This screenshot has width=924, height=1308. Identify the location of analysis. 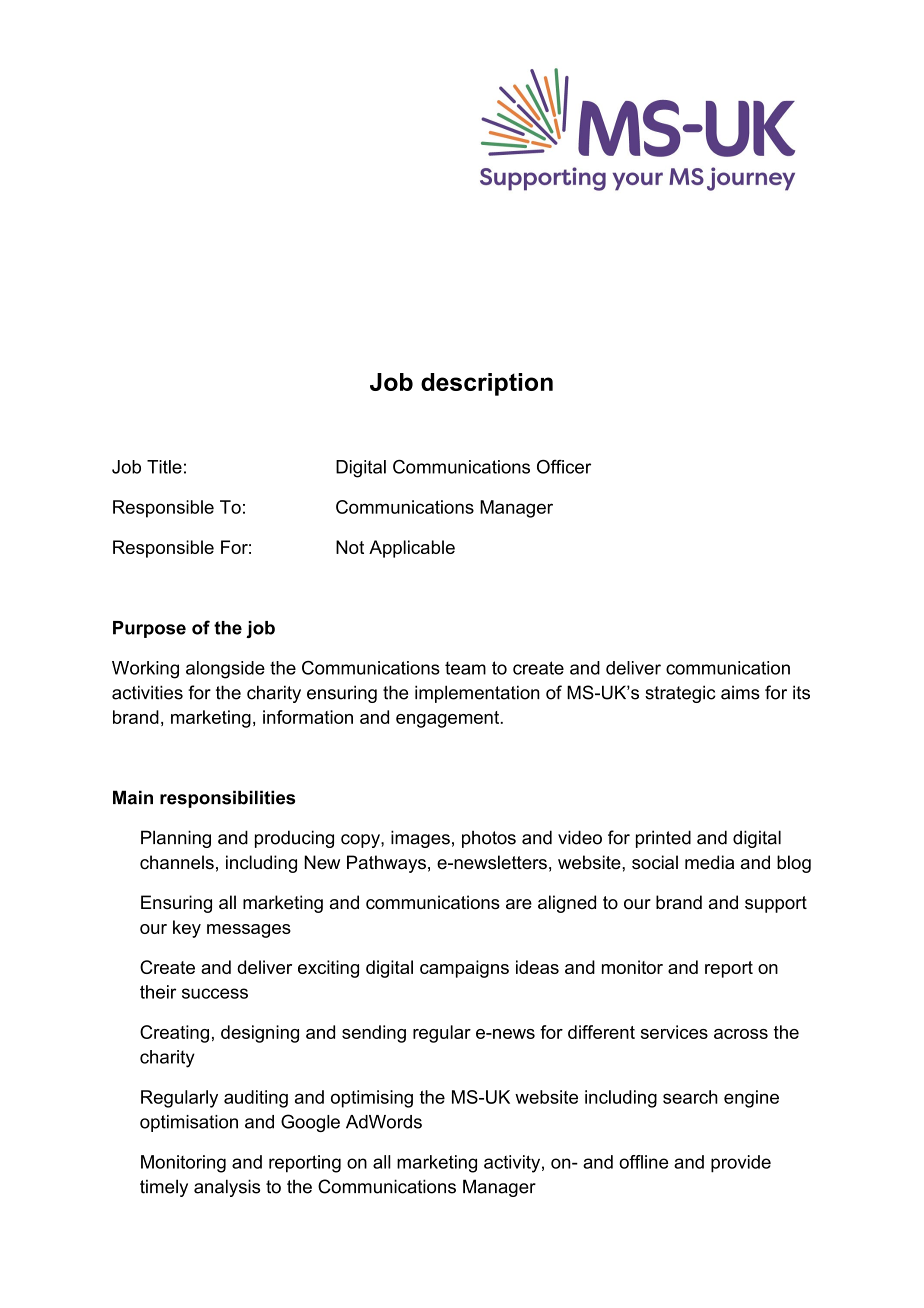
(227, 1188).
